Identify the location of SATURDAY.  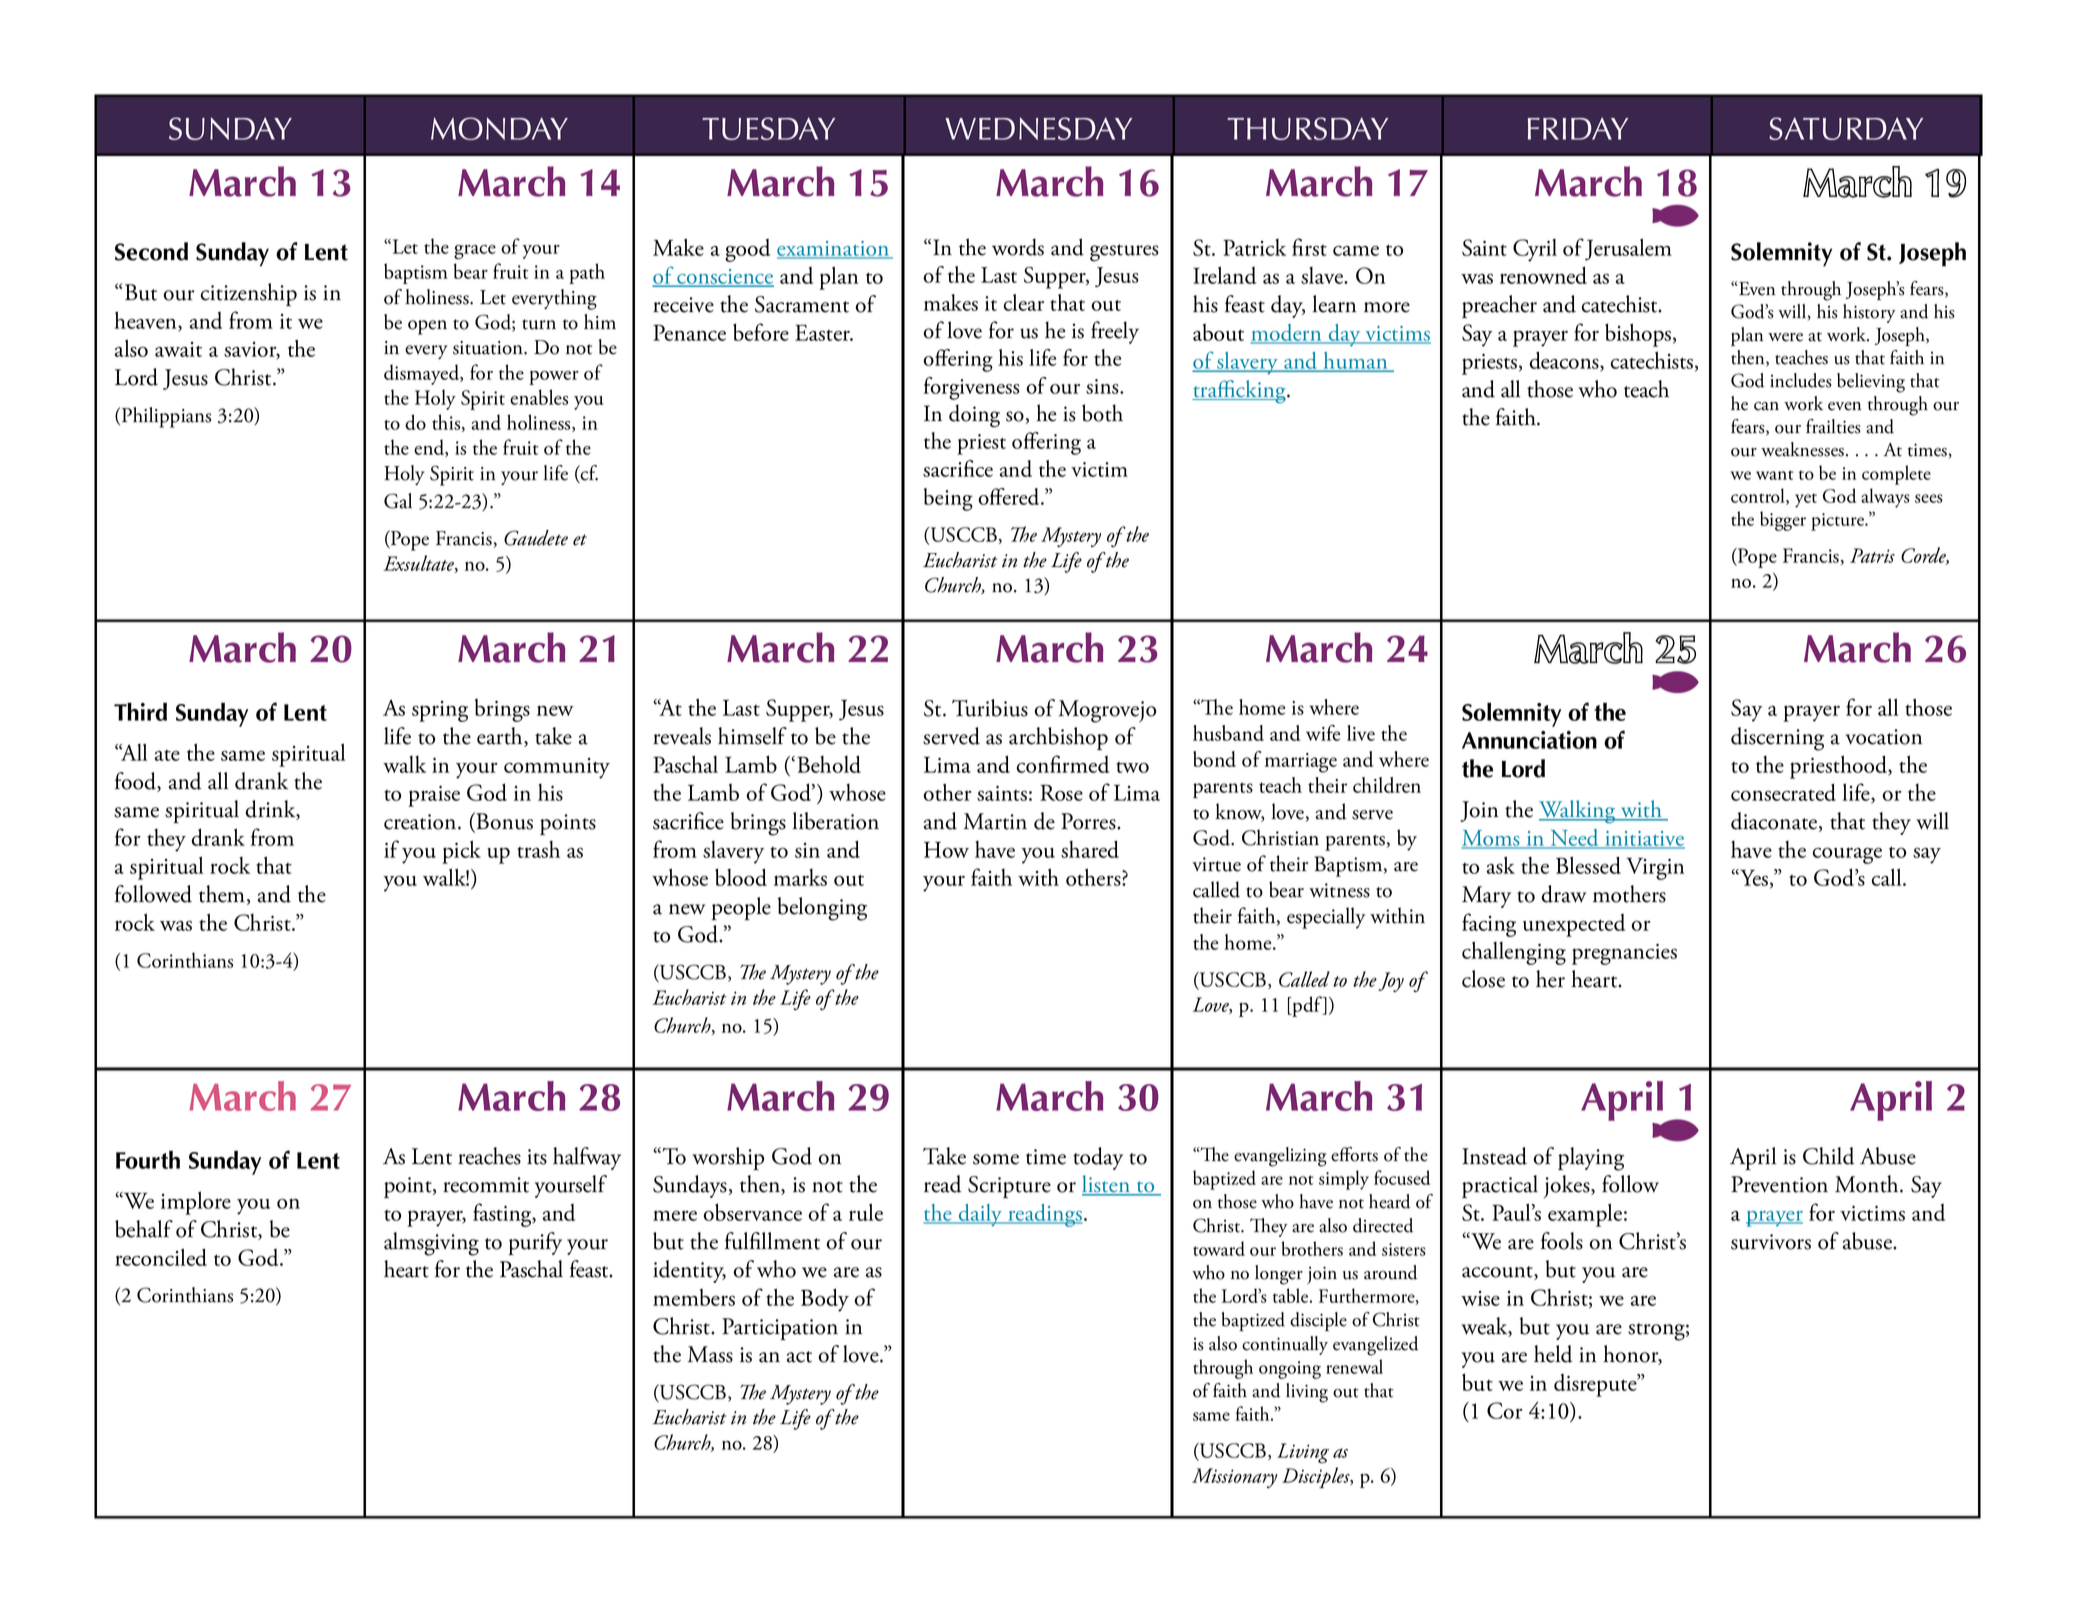
(1846, 128).
